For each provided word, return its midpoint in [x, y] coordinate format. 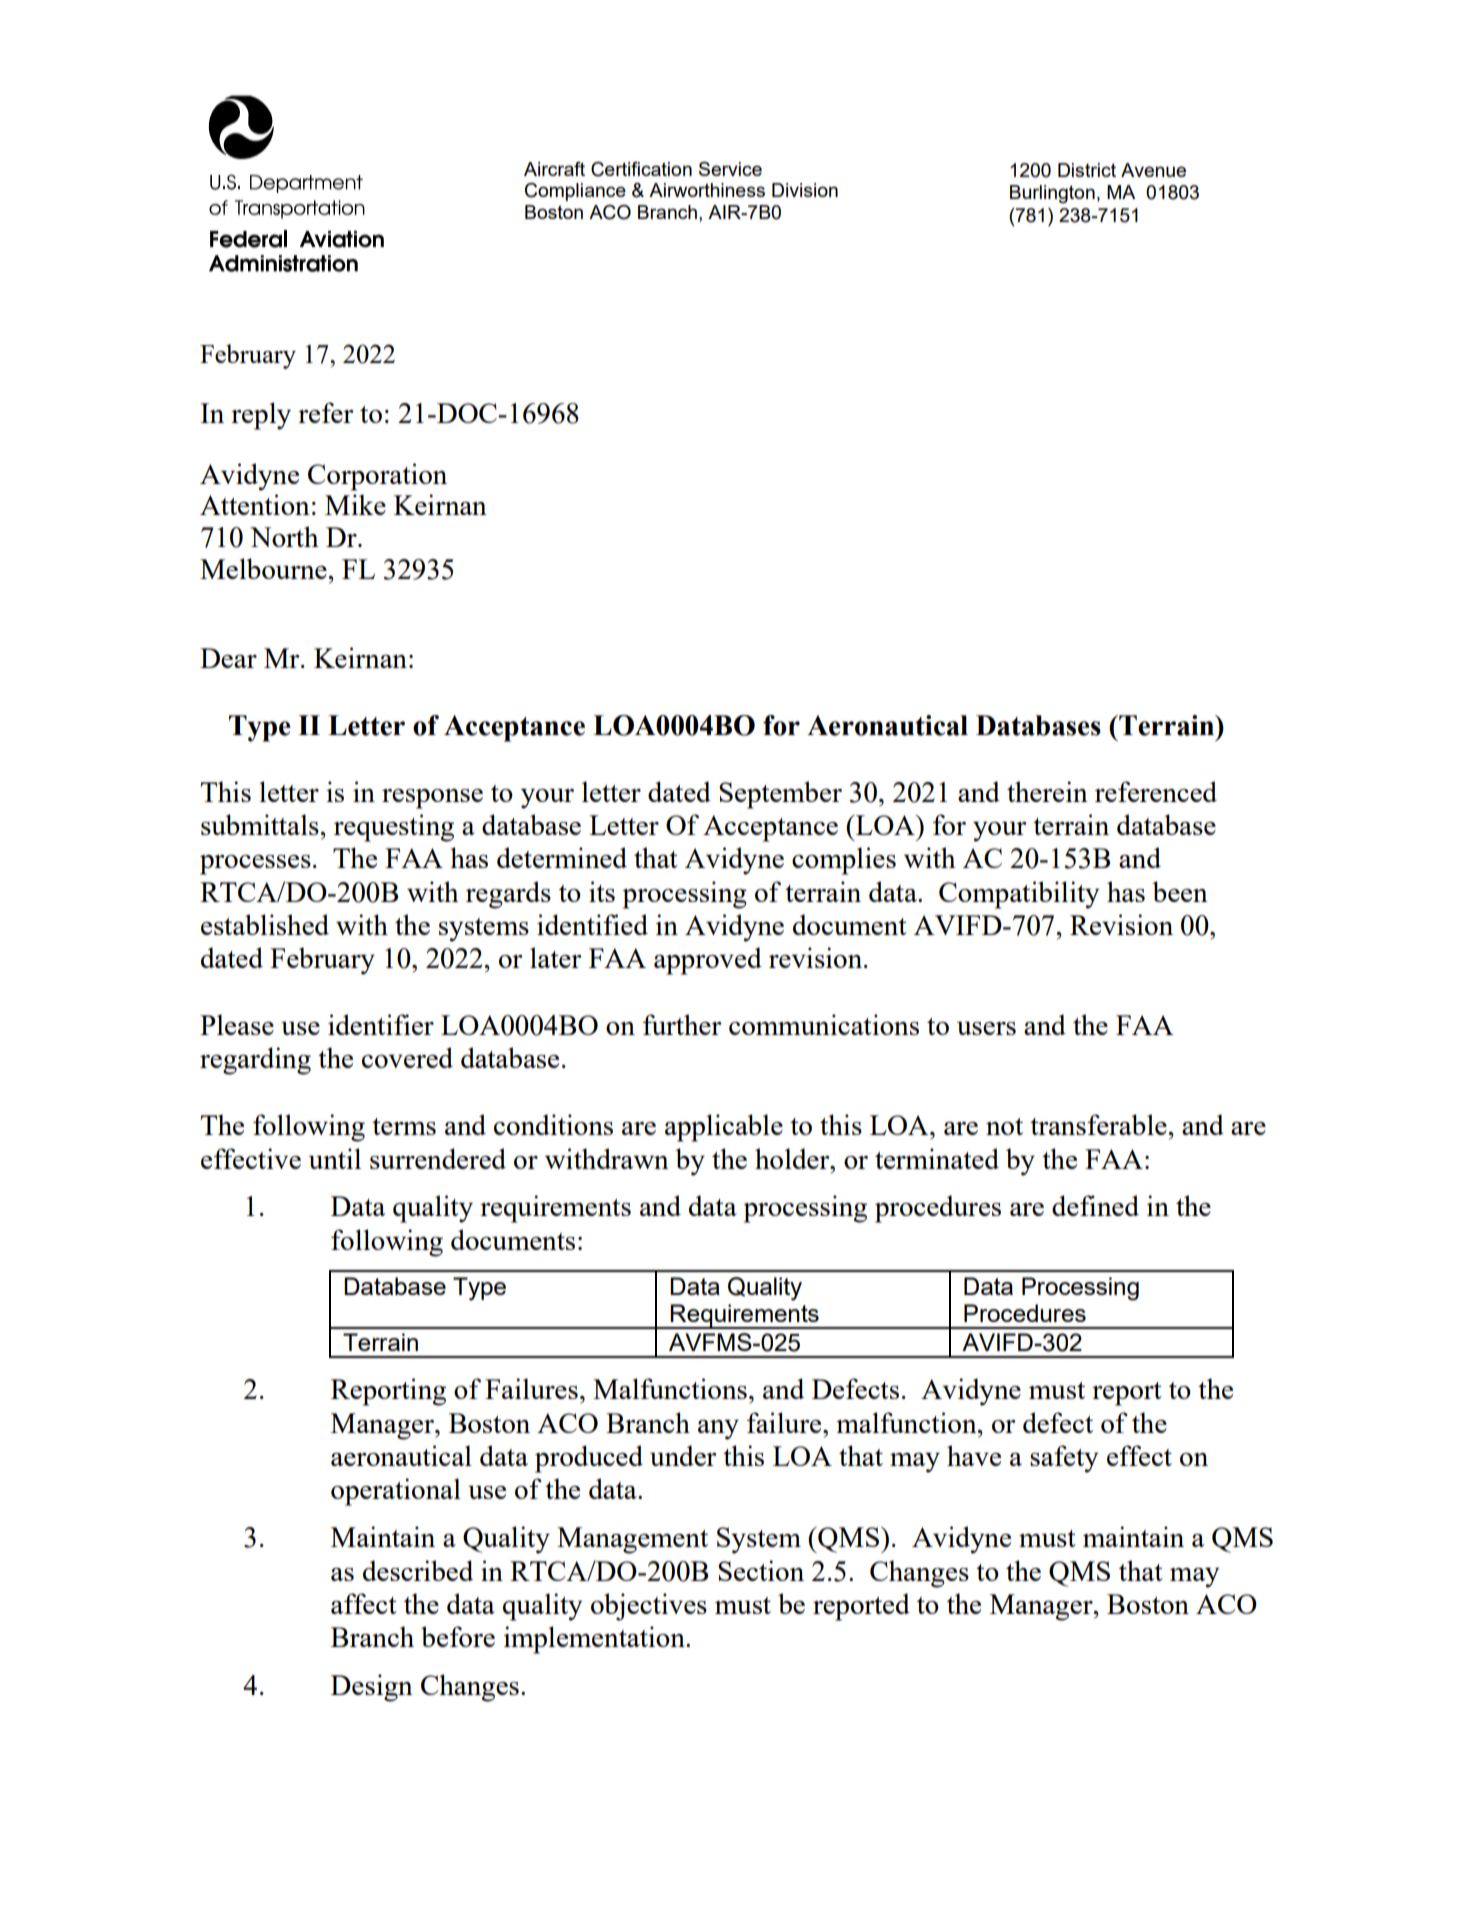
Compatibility [1019, 895]
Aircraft [554, 169]
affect [364, 1603]
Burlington [1052, 194]
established [265, 924]
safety [1064, 1459]
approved [708, 961]
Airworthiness [707, 190]
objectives [649, 1607]
